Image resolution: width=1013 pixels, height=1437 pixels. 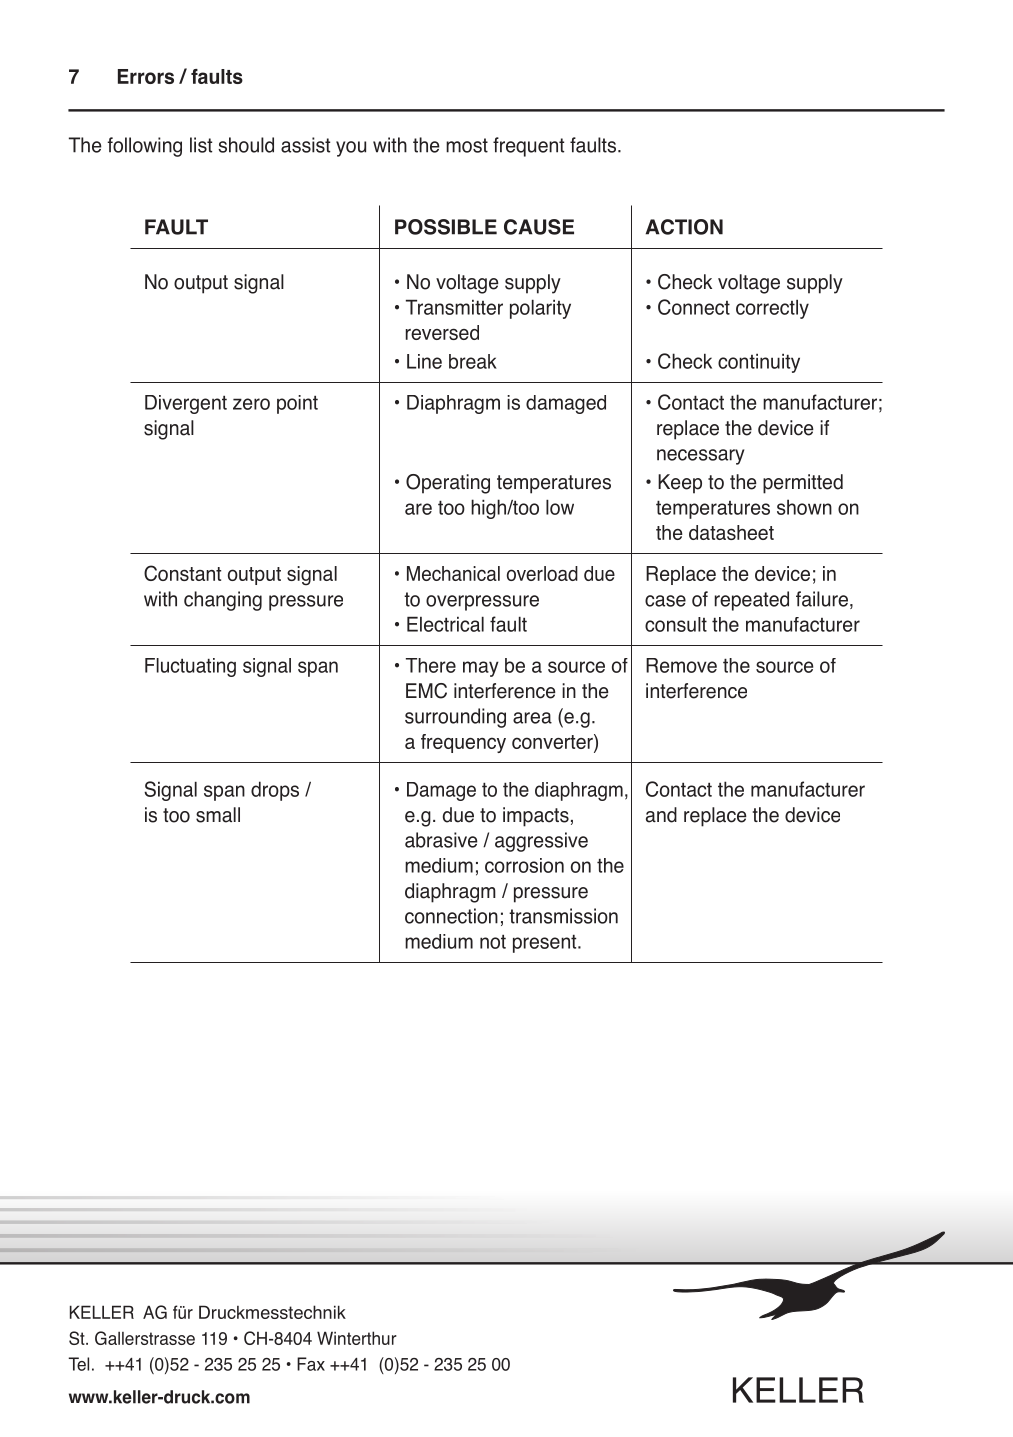 What do you see at coordinates (78, 1364) in the screenshot?
I see `Tel` at bounding box center [78, 1364].
